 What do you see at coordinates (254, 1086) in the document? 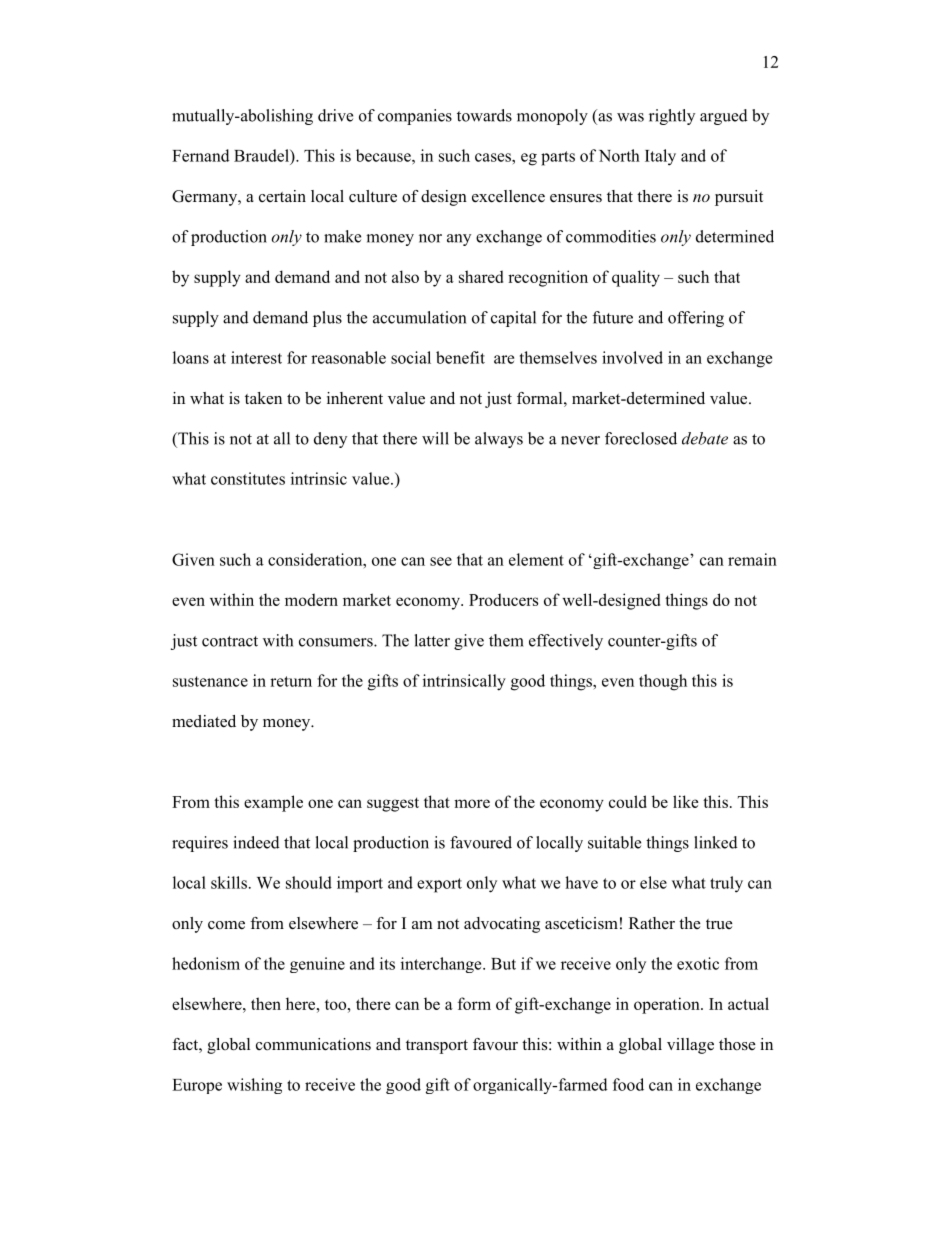
I see `wishing` at bounding box center [254, 1086].
